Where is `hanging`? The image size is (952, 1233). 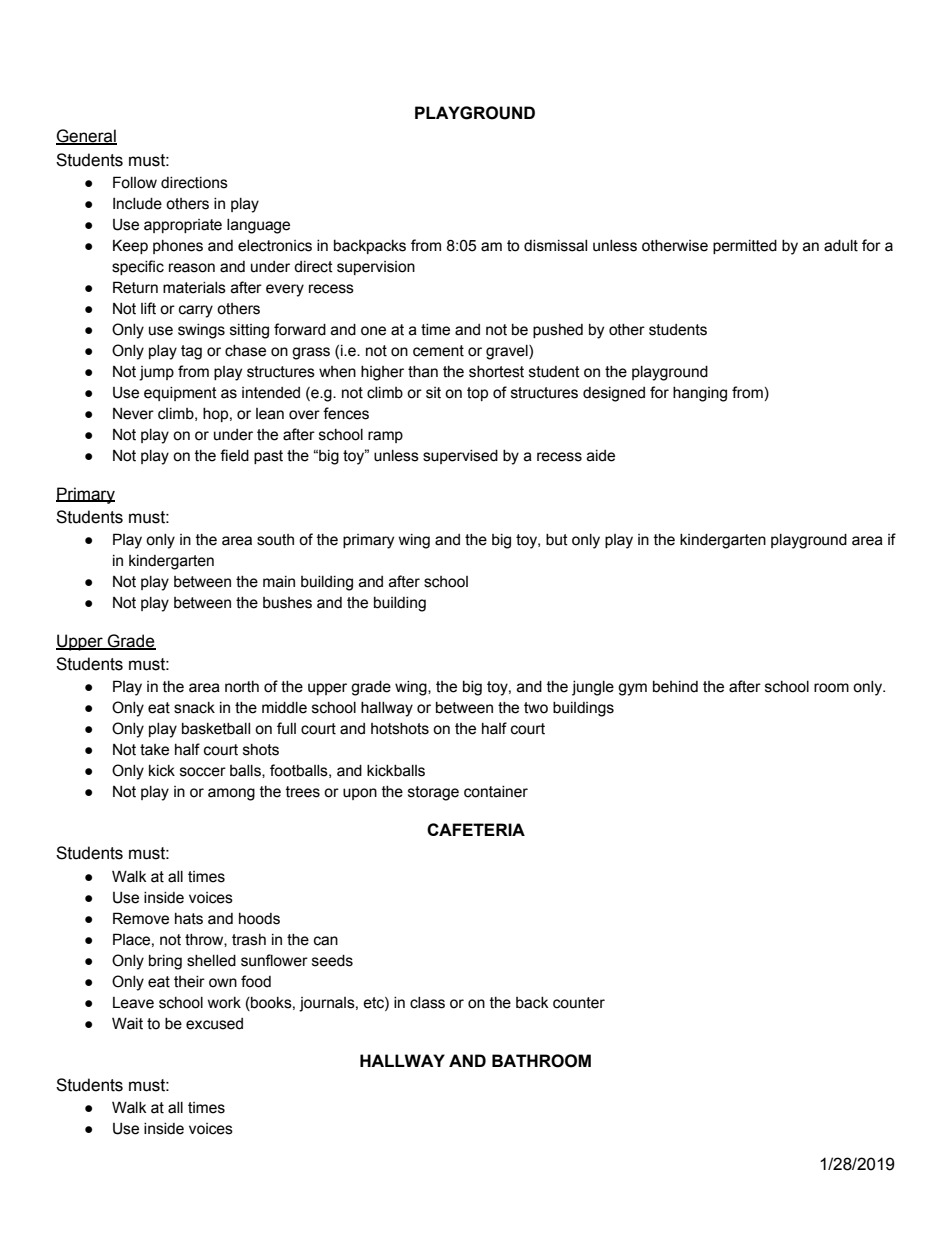
hanging is located at coordinates (700, 394).
